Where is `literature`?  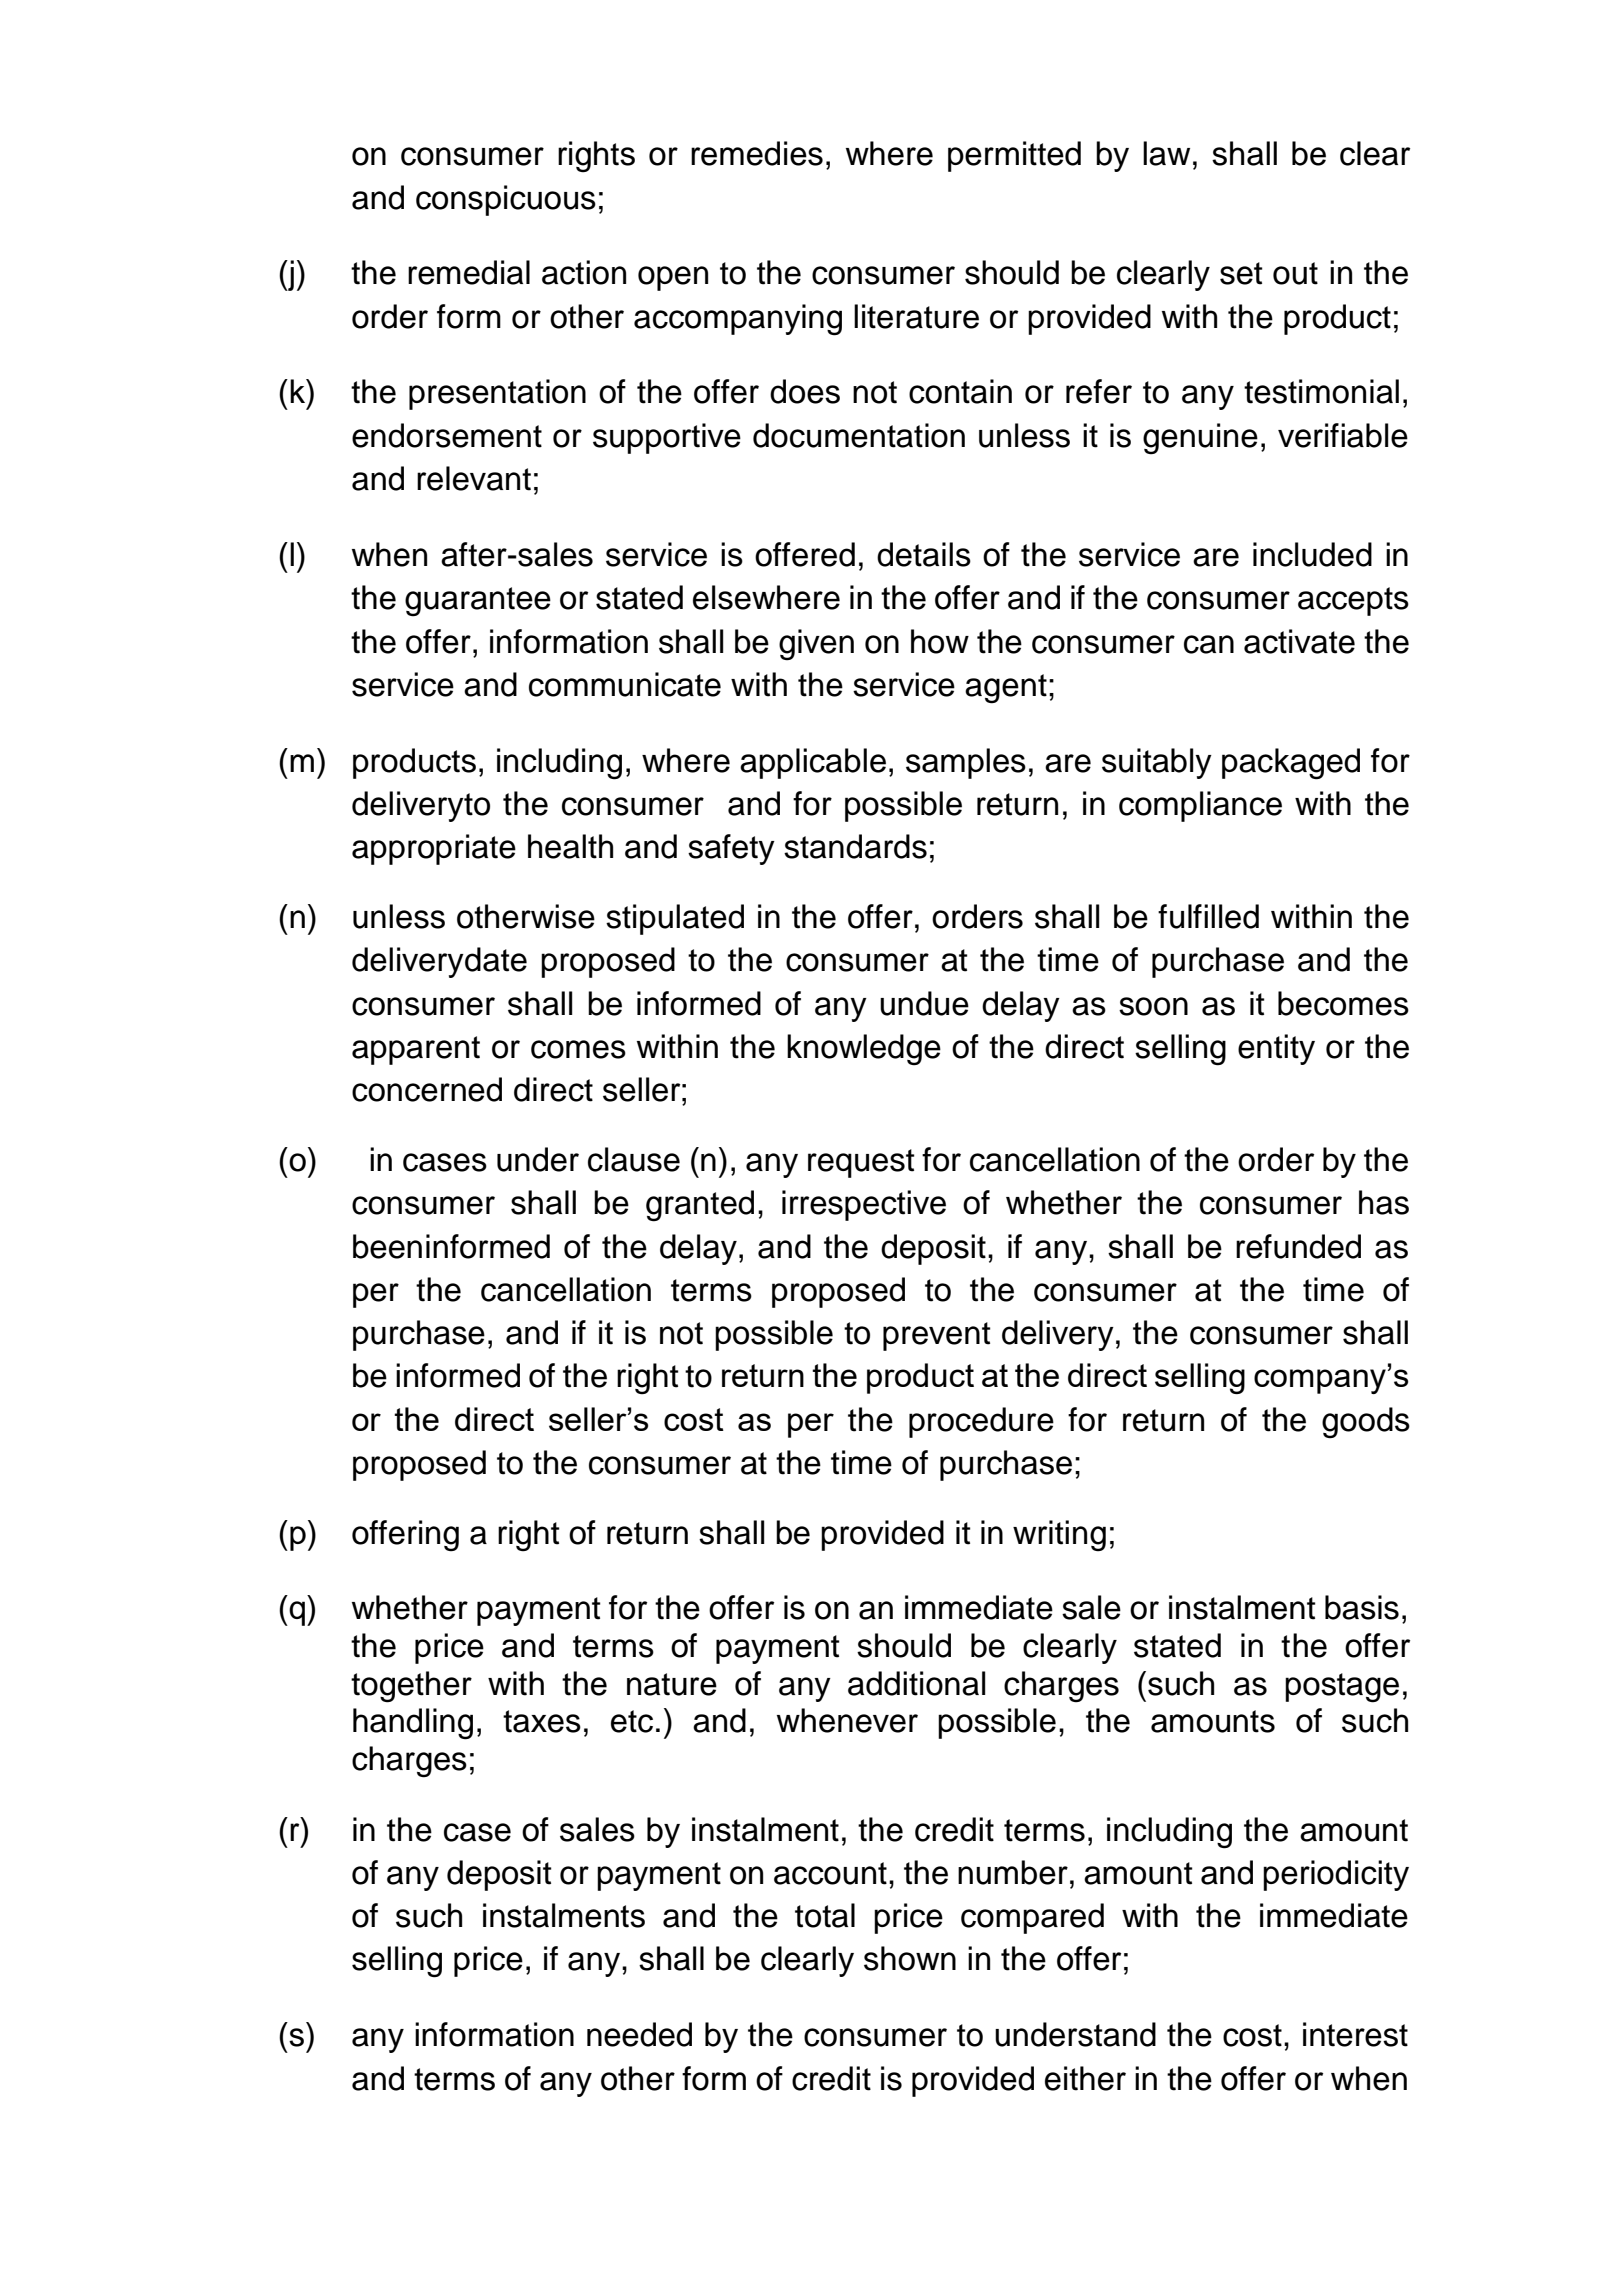
literature is located at coordinates (916, 316).
